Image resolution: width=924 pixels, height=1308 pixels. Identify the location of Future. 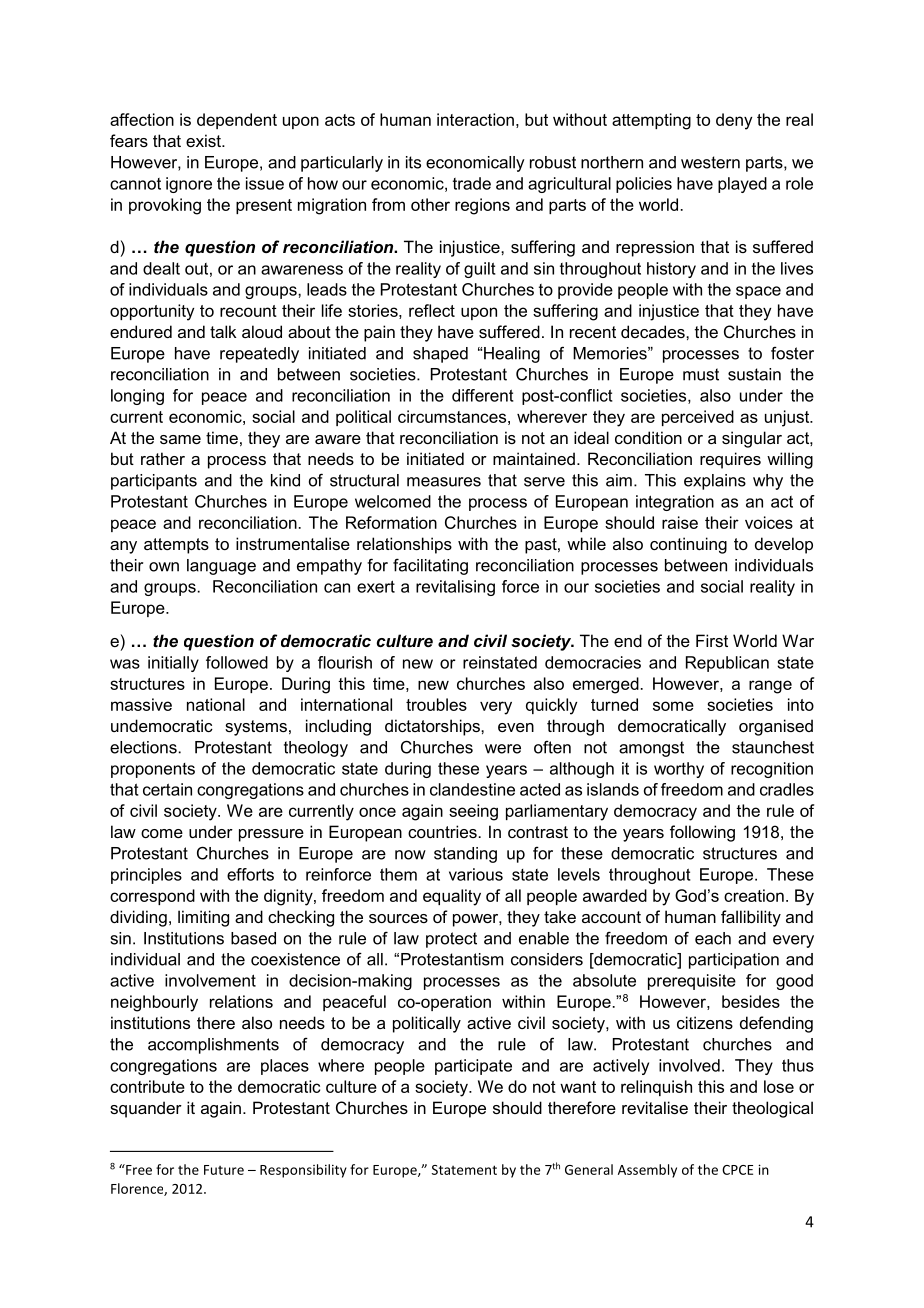
(224, 1170).
